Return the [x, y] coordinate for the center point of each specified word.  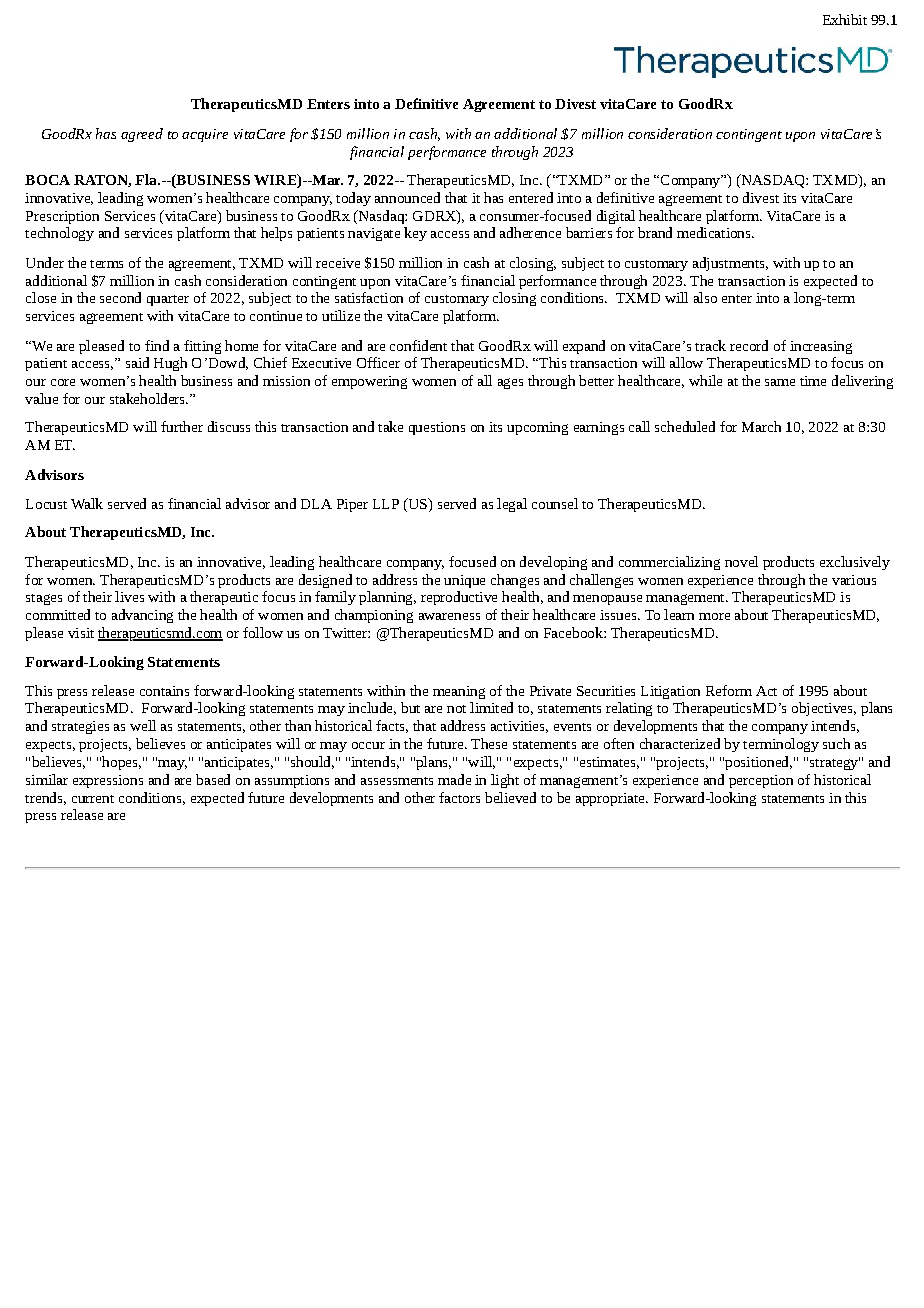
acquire [205, 135]
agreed [142, 135]
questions [437, 428]
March [761, 426]
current [93, 799]
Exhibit [845, 19]
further [182, 426]
